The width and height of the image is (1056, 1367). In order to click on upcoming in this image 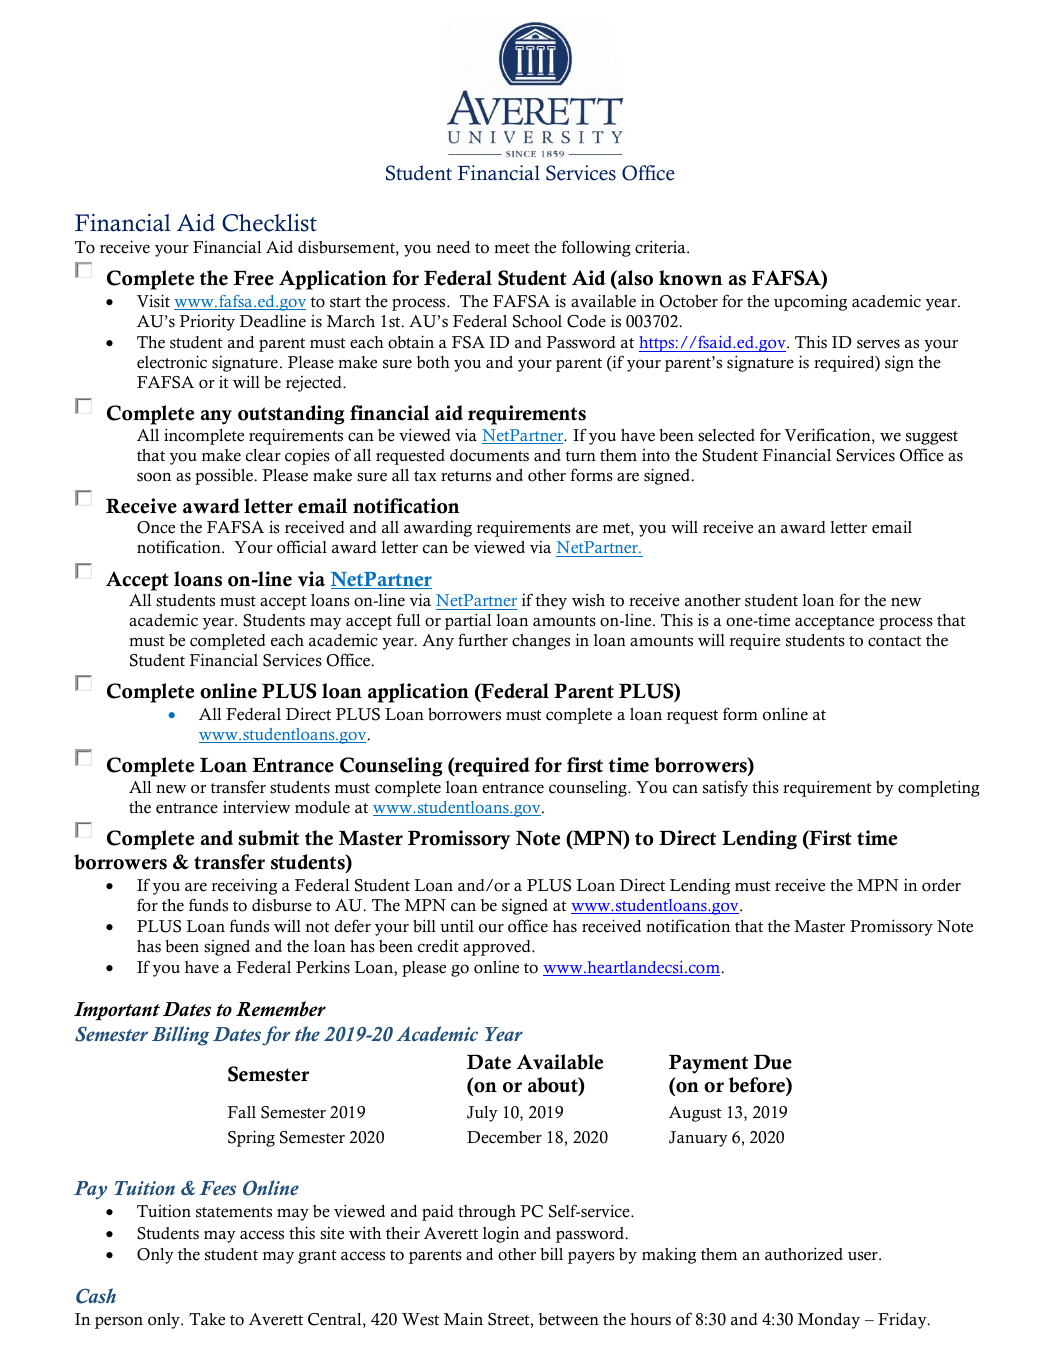, I will do `click(810, 303)`.
